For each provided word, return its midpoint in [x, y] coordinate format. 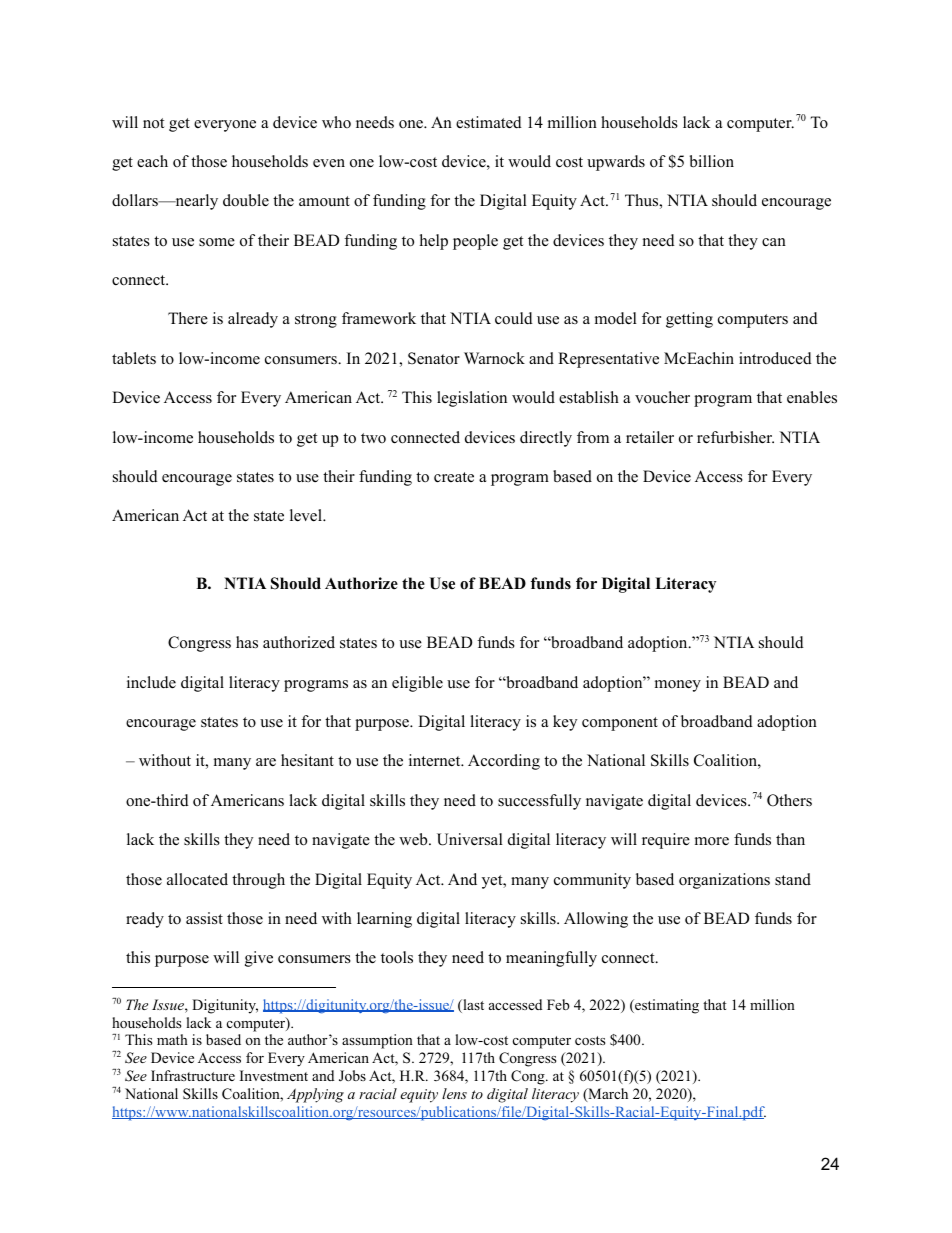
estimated [489, 122]
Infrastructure [193, 1075]
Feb [558, 1004]
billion [711, 161]
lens [454, 1093]
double [246, 200]
